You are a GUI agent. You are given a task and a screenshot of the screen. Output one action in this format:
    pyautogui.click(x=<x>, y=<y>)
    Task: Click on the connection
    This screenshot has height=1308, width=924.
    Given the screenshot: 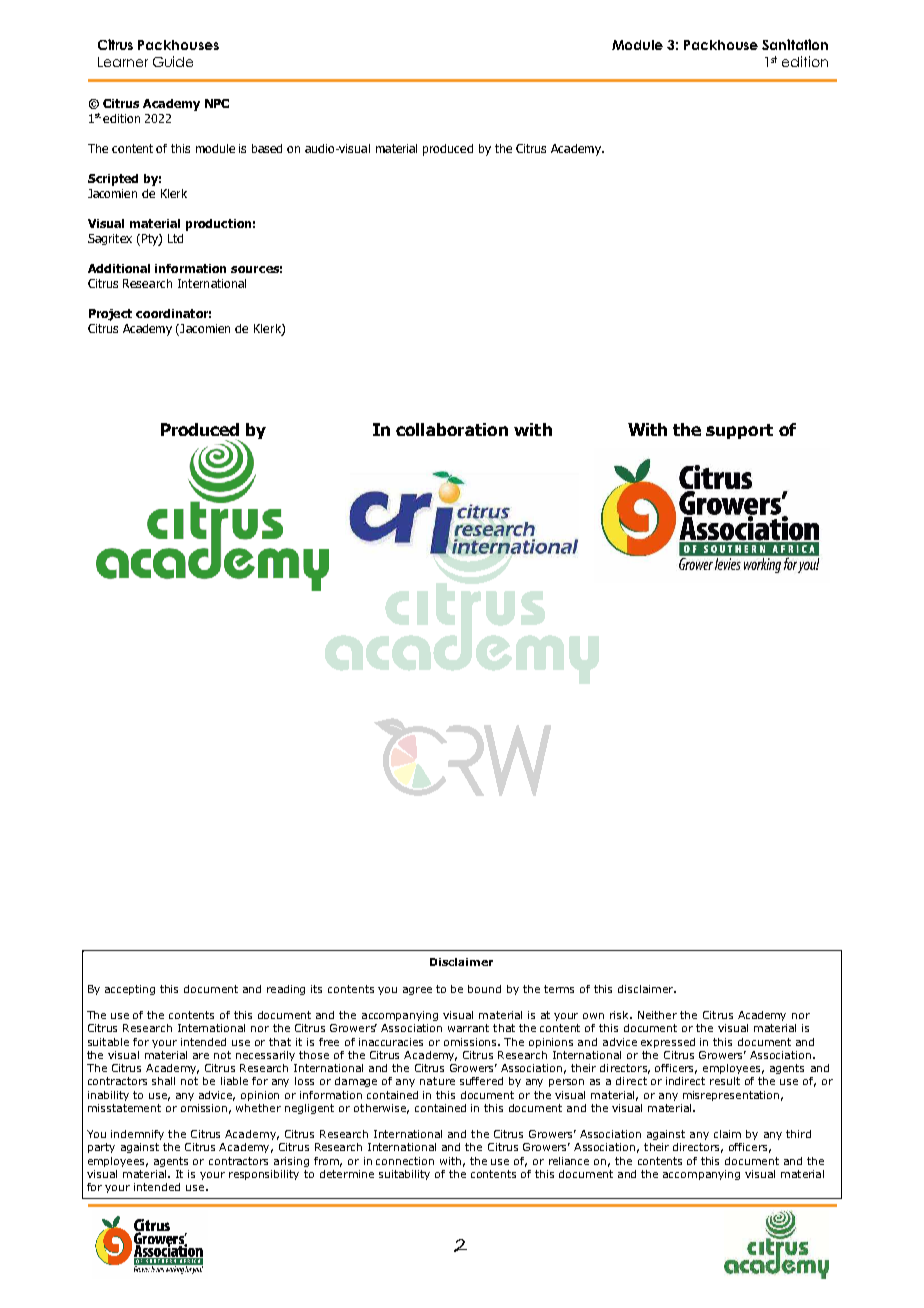 What is the action you would take?
    pyautogui.click(x=405, y=1161)
